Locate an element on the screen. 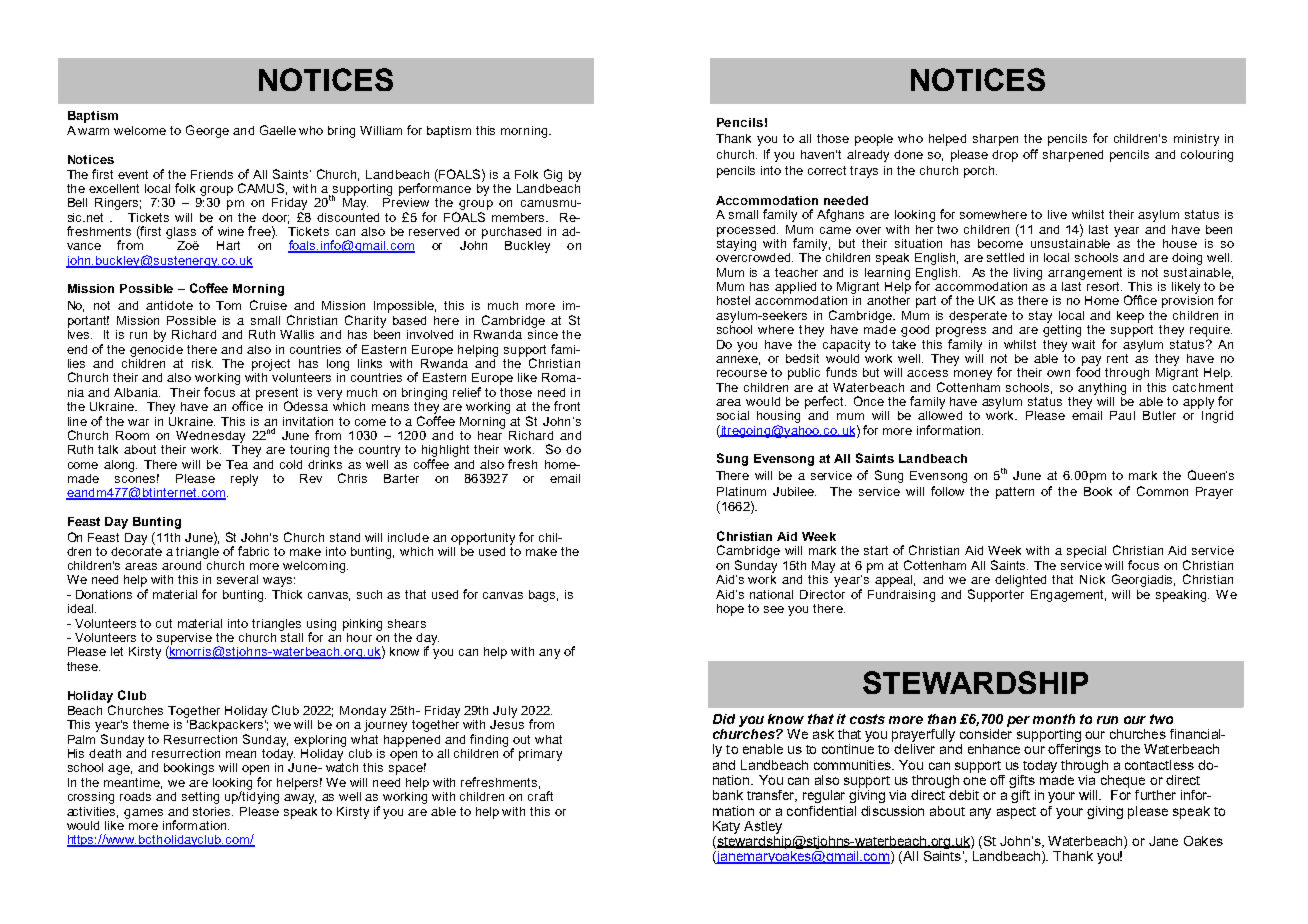  Gig is located at coordinates (553, 175).
